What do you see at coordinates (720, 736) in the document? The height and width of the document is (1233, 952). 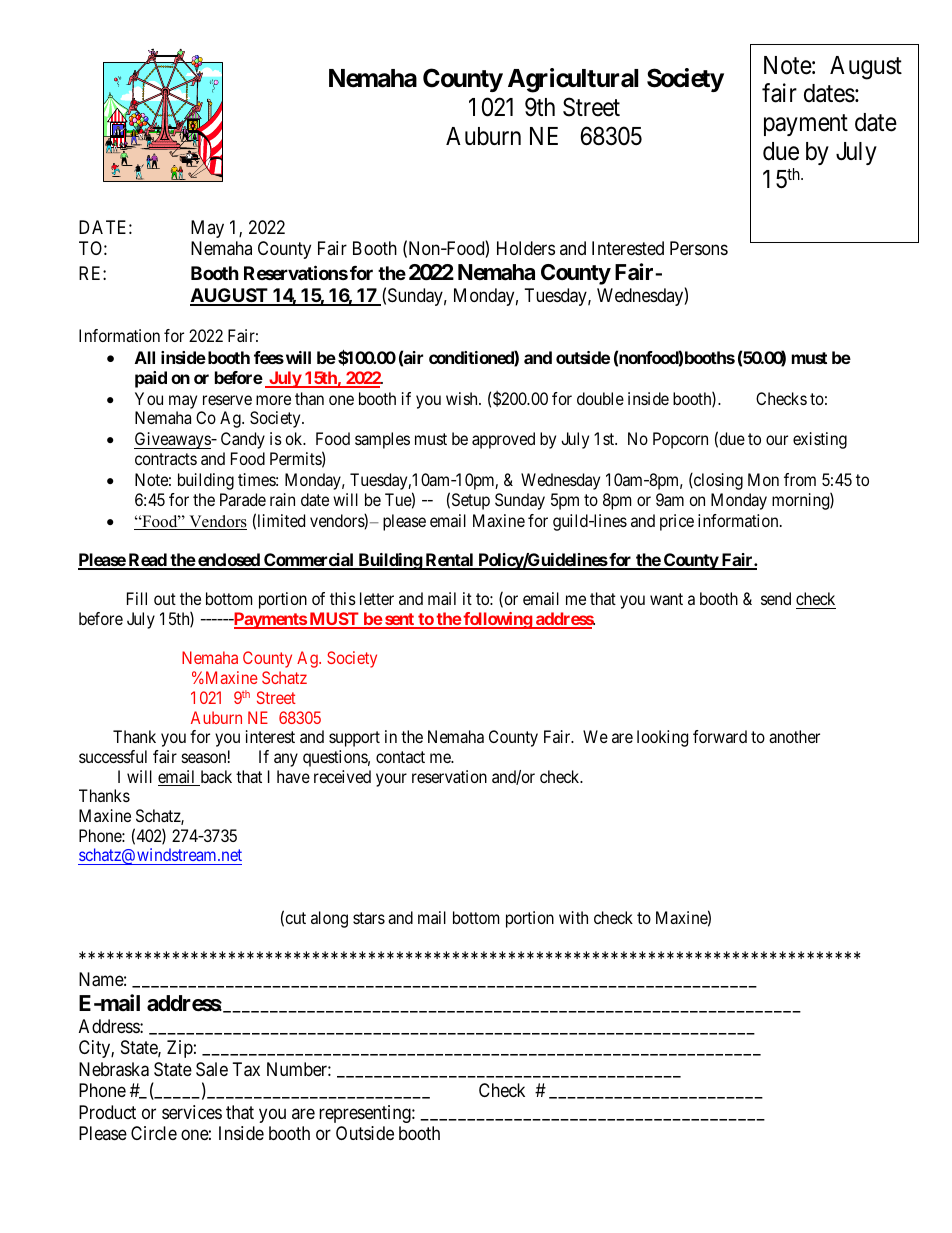 I see `forward` at bounding box center [720, 736].
